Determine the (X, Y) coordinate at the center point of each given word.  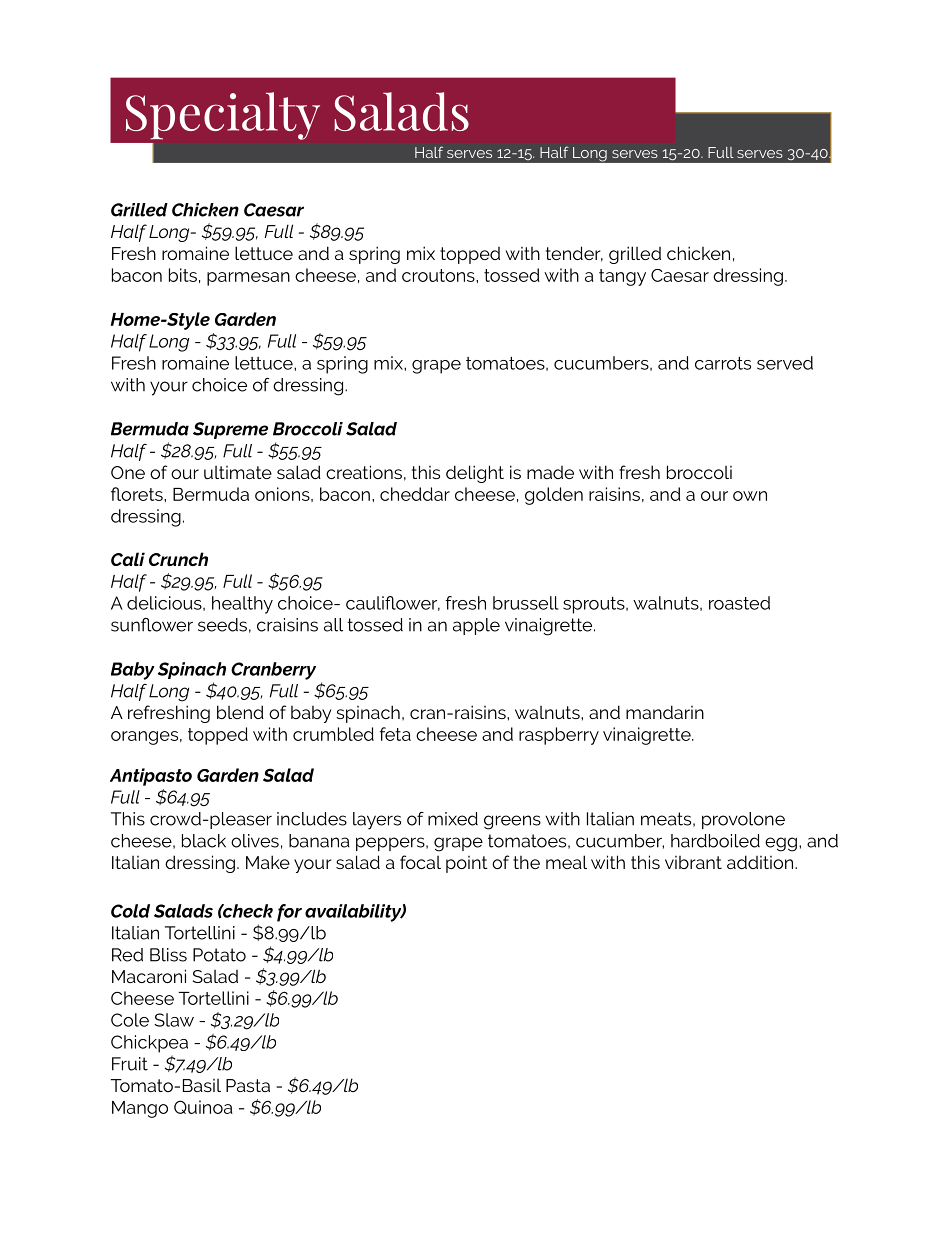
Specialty (223, 116)
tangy (622, 277)
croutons (439, 275)
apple (476, 626)
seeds (222, 625)
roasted (739, 603)
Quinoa (203, 1107)
